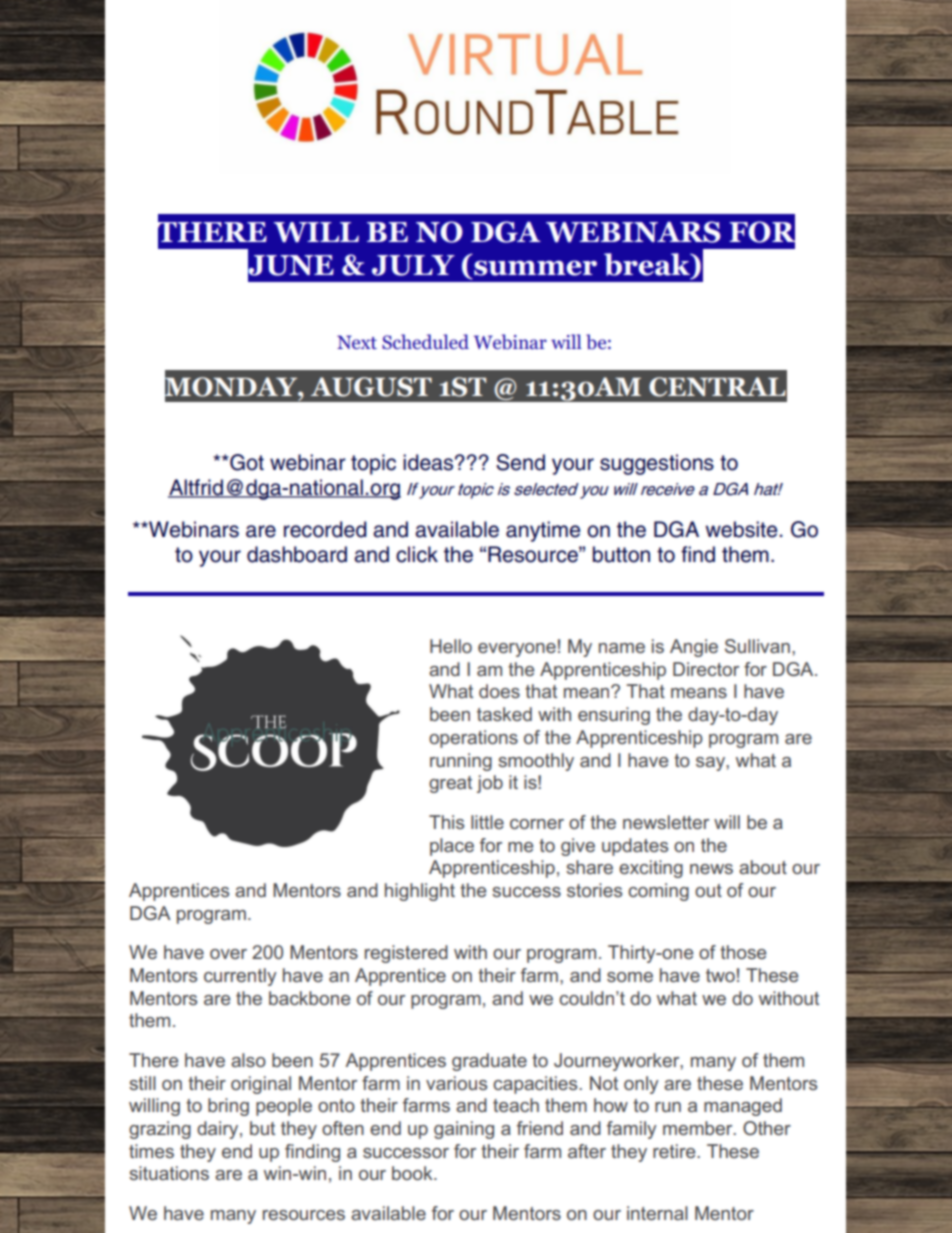 Image resolution: width=952 pixels, height=1233 pixels. What do you see at coordinates (169, 1173) in the screenshot?
I see `situations` at bounding box center [169, 1173].
